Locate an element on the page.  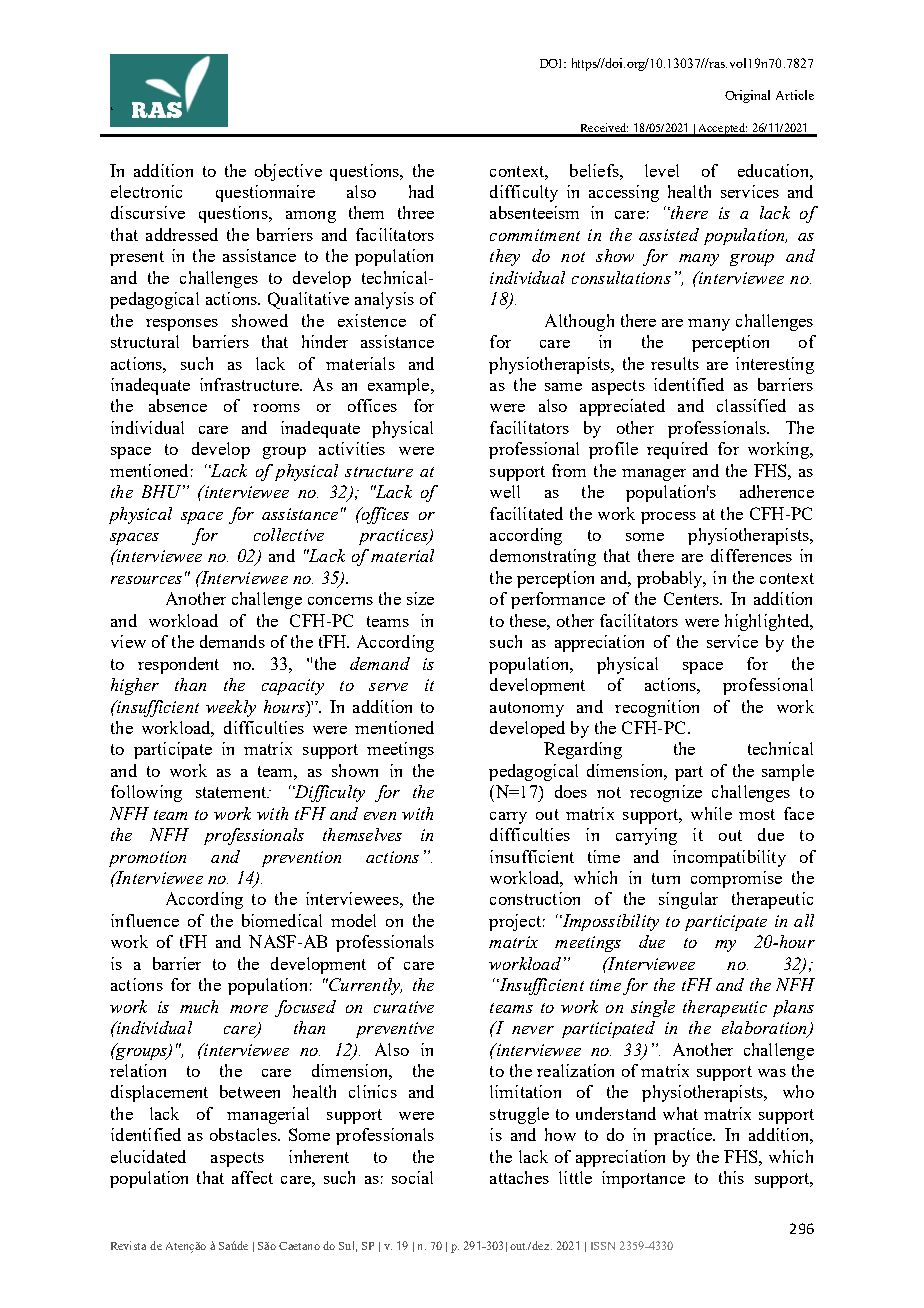
social is located at coordinates (412, 1177).
